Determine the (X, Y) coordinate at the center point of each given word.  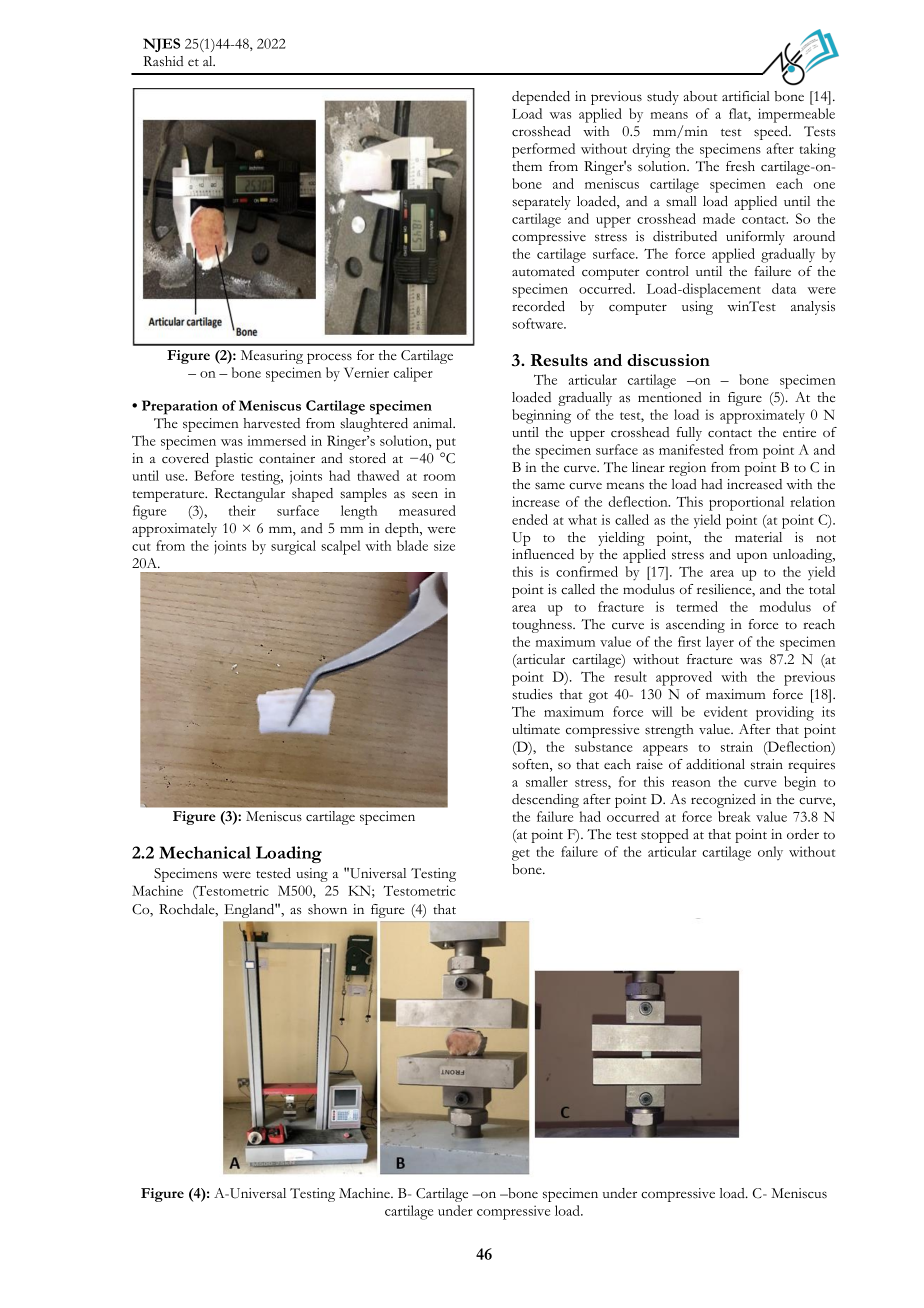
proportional (746, 503)
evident (725, 711)
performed (543, 150)
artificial (746, 96)
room (439, 477)
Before (214, 475)
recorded (538, 306)
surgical (293, 547)
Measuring (272, 357)
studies (532, 694)
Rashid (163, 61)
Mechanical (205, 852)
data (784, 288)
